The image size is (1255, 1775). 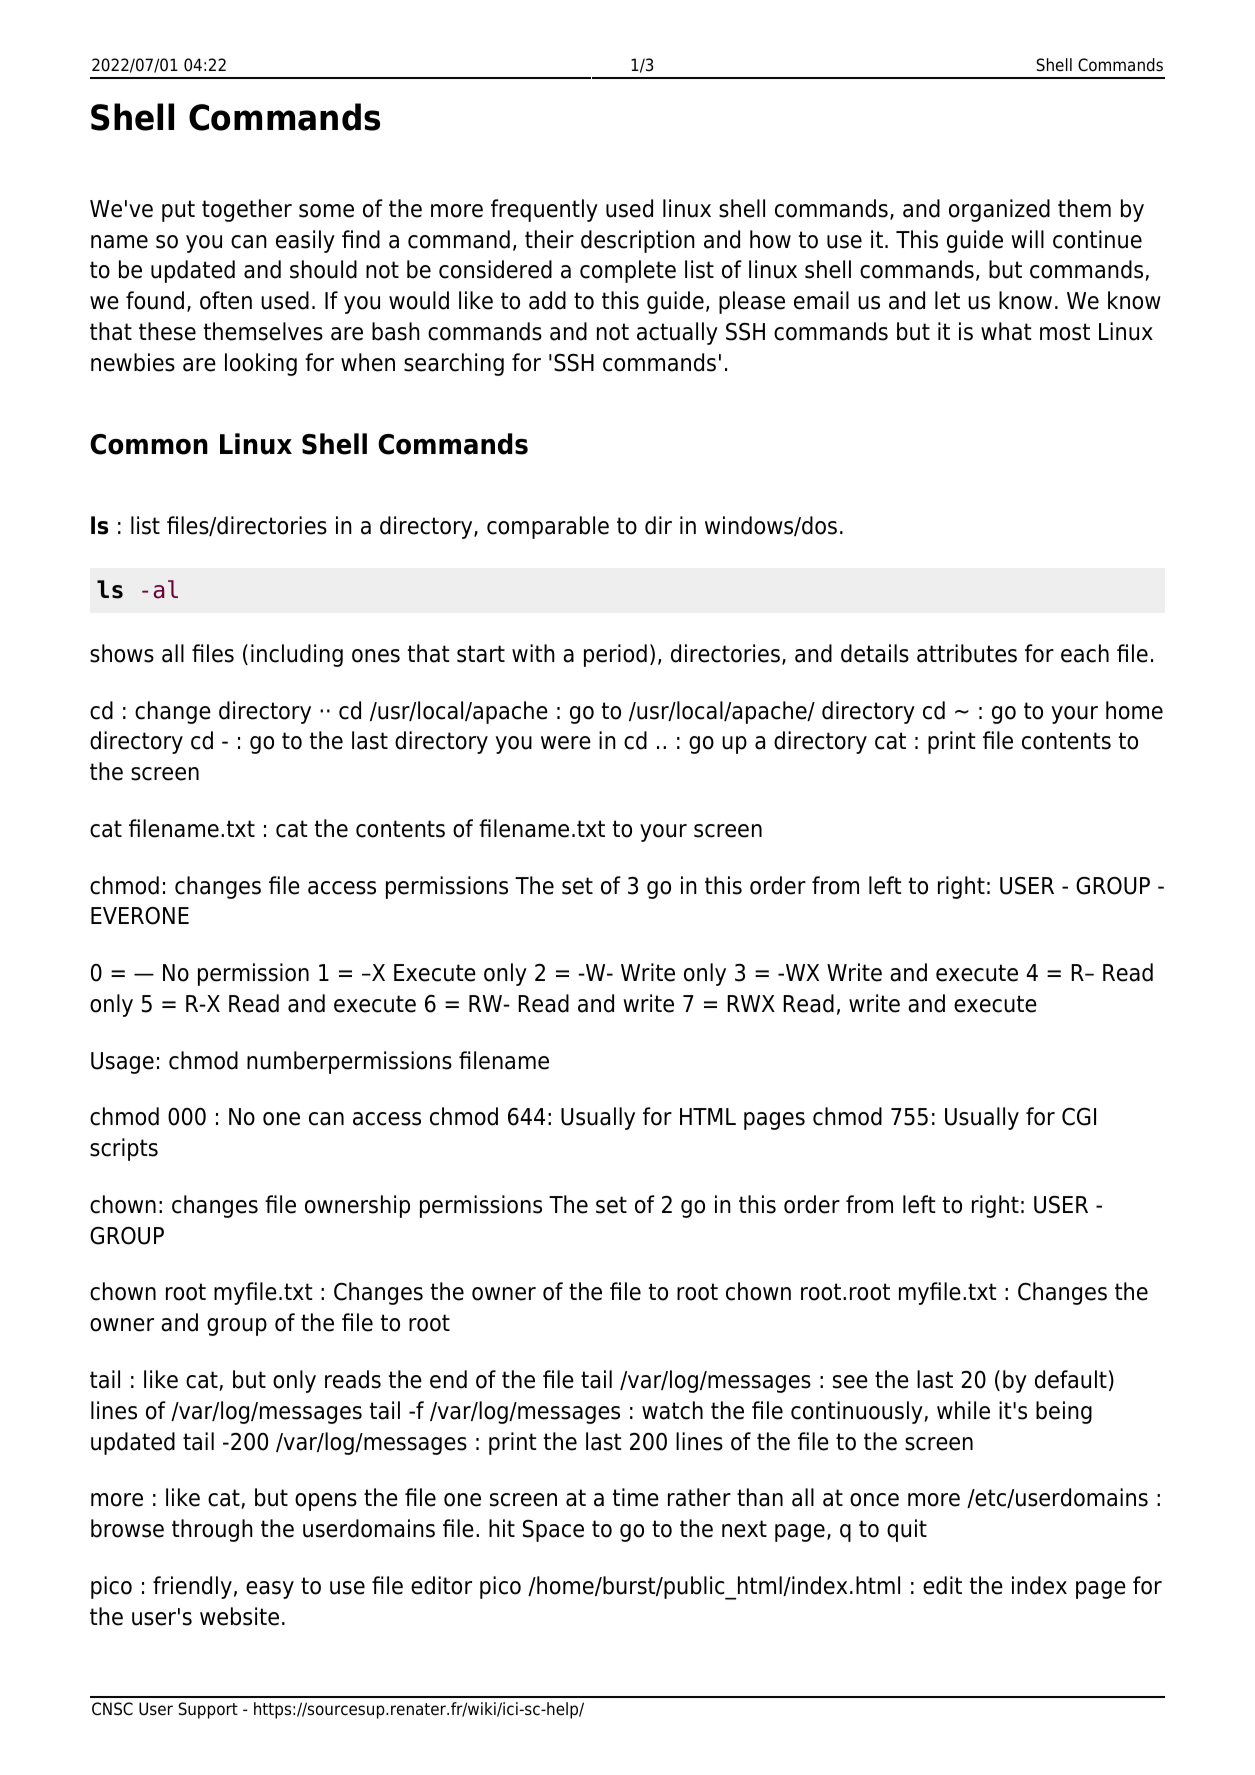 I want to click on EVERONE, so click(x=140, y=916).
